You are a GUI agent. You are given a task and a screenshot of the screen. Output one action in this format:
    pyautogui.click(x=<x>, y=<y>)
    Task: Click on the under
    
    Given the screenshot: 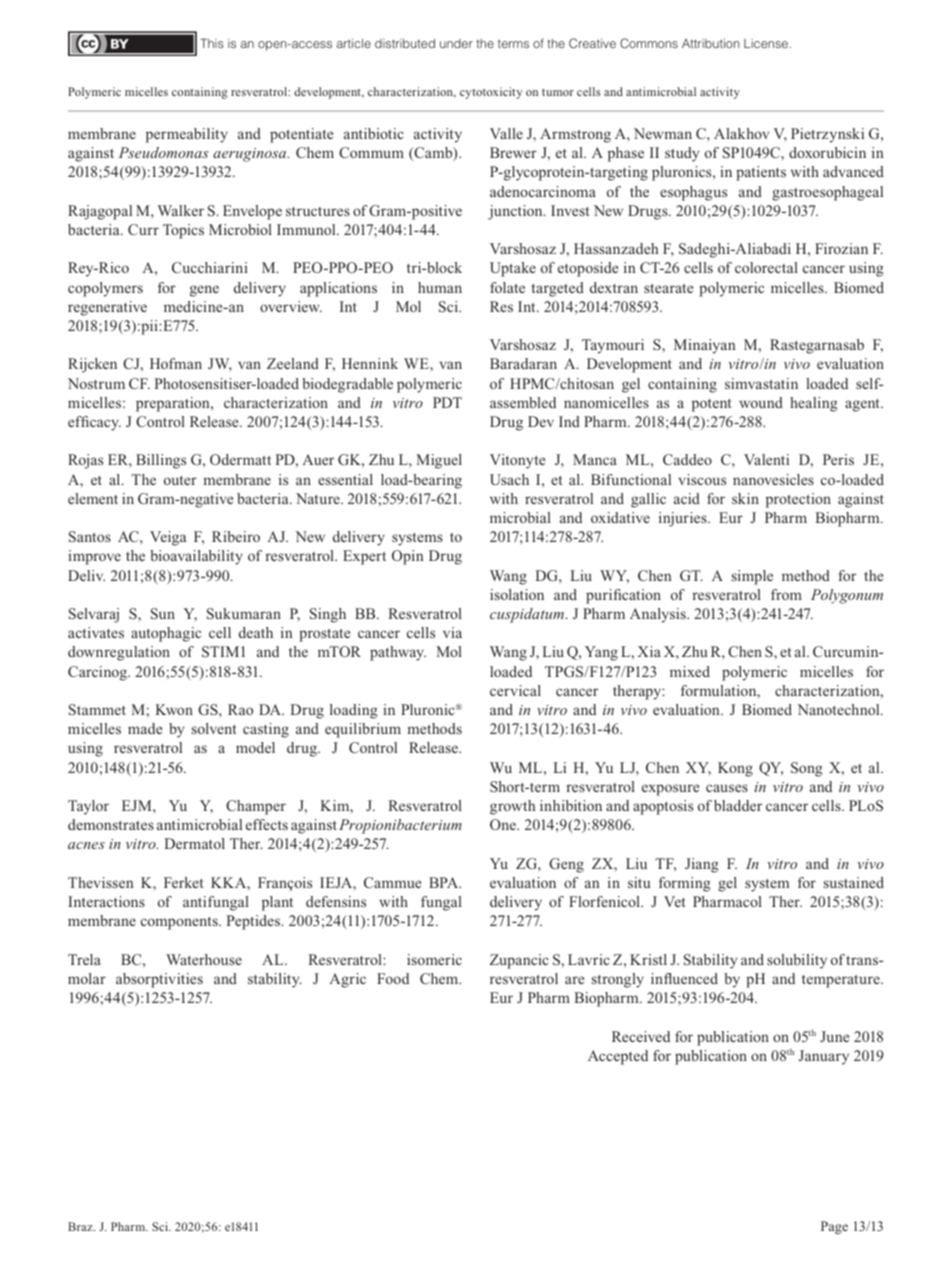 What is the action you would take?
    pyautogui.click(x=456, y=43)
